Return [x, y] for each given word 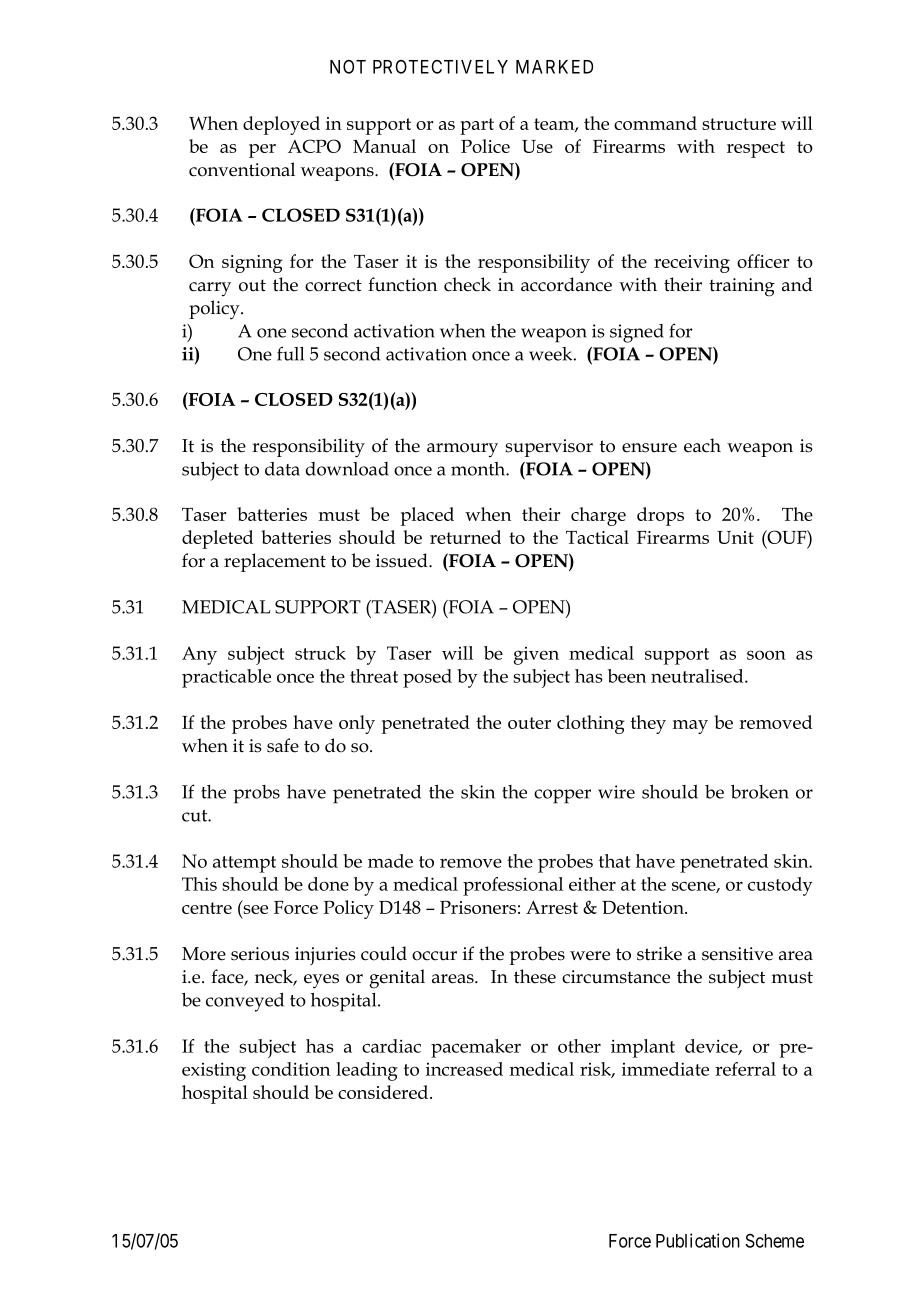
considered [384, 1092]
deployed [281, 125]
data [282, 469]
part [477, 126]
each [702, 445]
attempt [244, 864]
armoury [462, 450]
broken [760, 792]
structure [739, 124]
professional [513, 886]
